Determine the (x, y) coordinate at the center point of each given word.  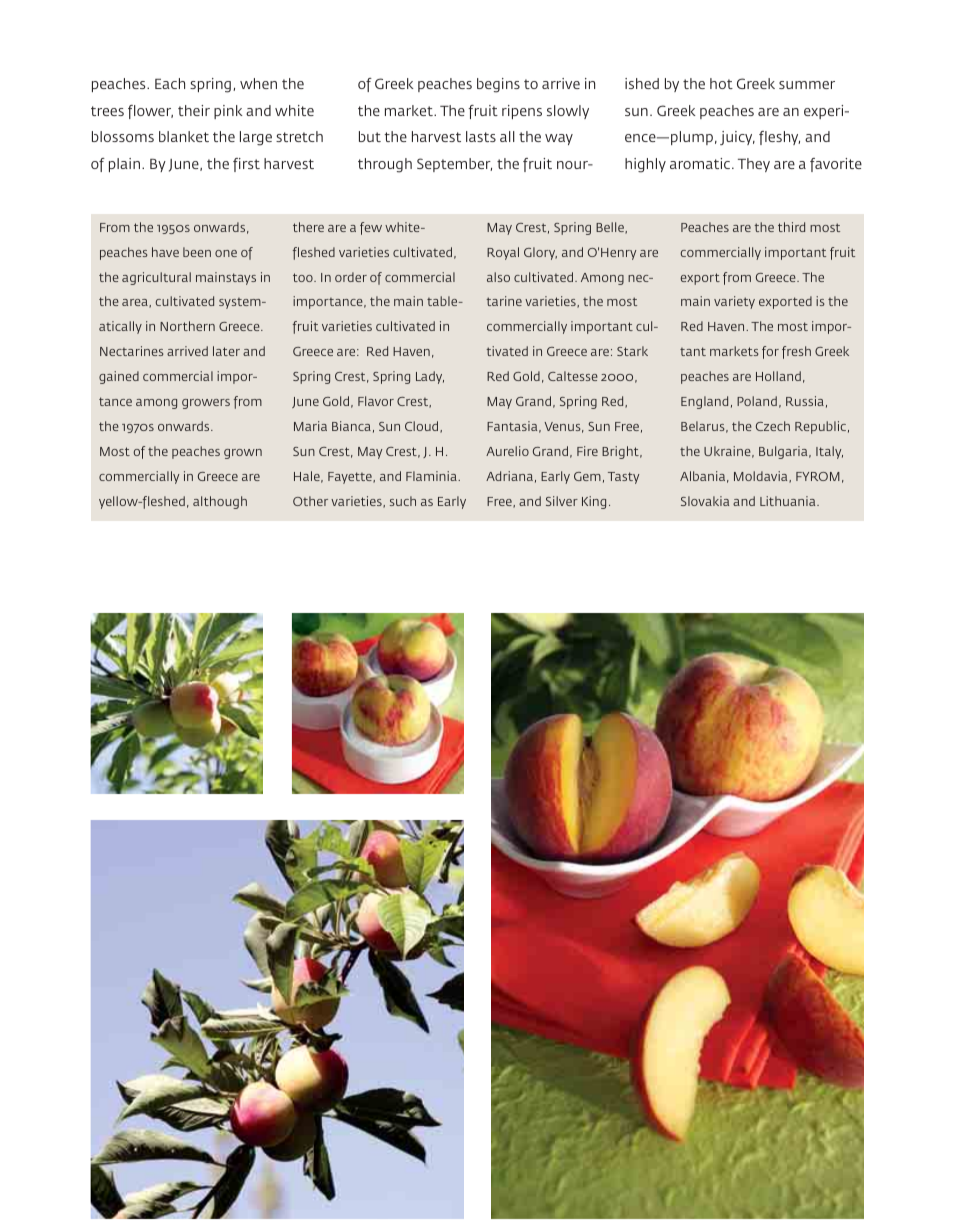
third (791, 227)
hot (721, 83)
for (770, 352)
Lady (430, 377)
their (194, 110)
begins (498, 85)
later (226, 351)
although (220, 502)
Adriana (509, 476)
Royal (503, 253)
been (197, 252)
